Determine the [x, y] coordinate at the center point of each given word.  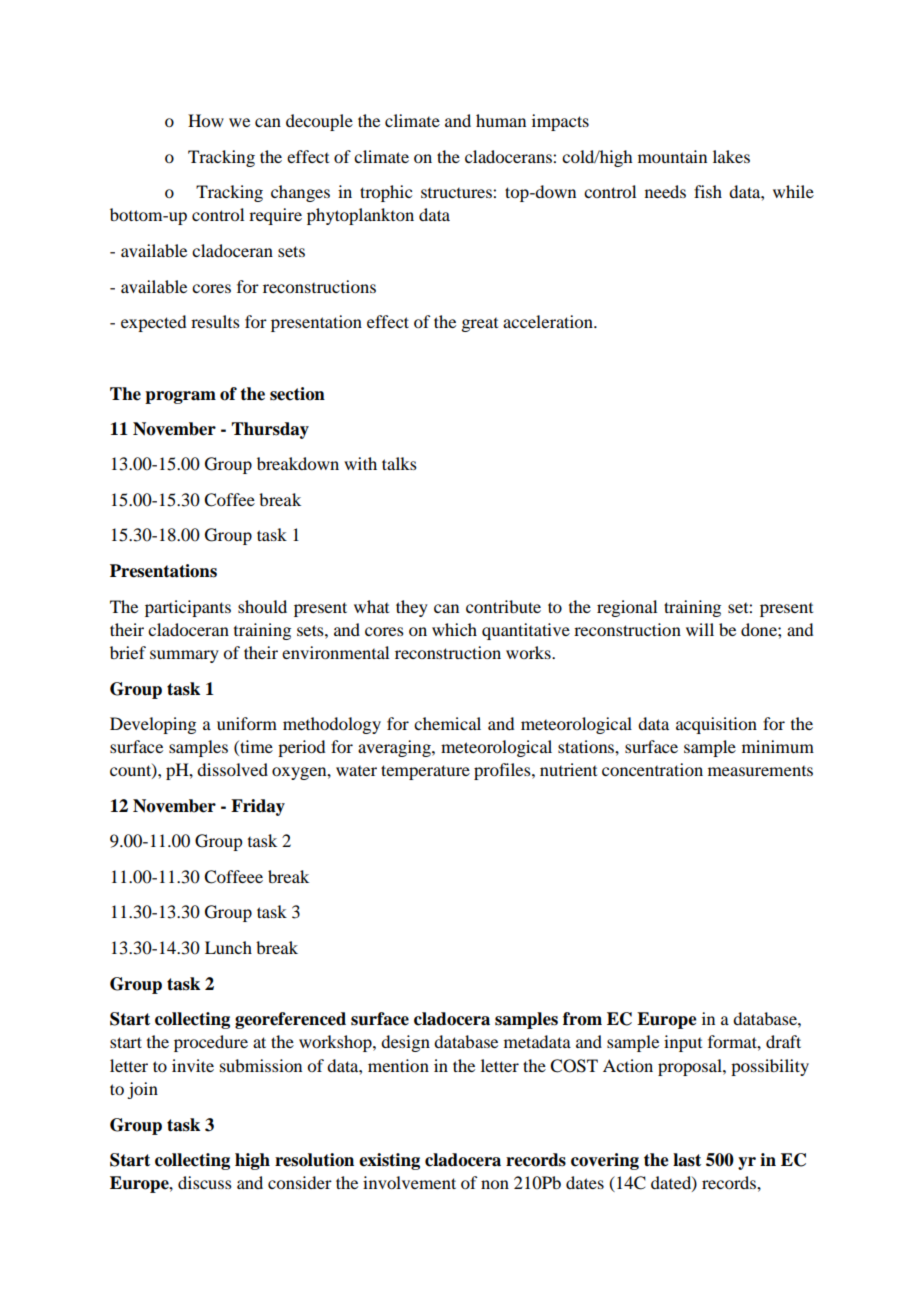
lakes [731, 156]
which [454, 629]
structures [457, 193]
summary [184, 656]
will [700, 629]
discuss [205, 1182]
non [495, 1184]
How [206, 120]
